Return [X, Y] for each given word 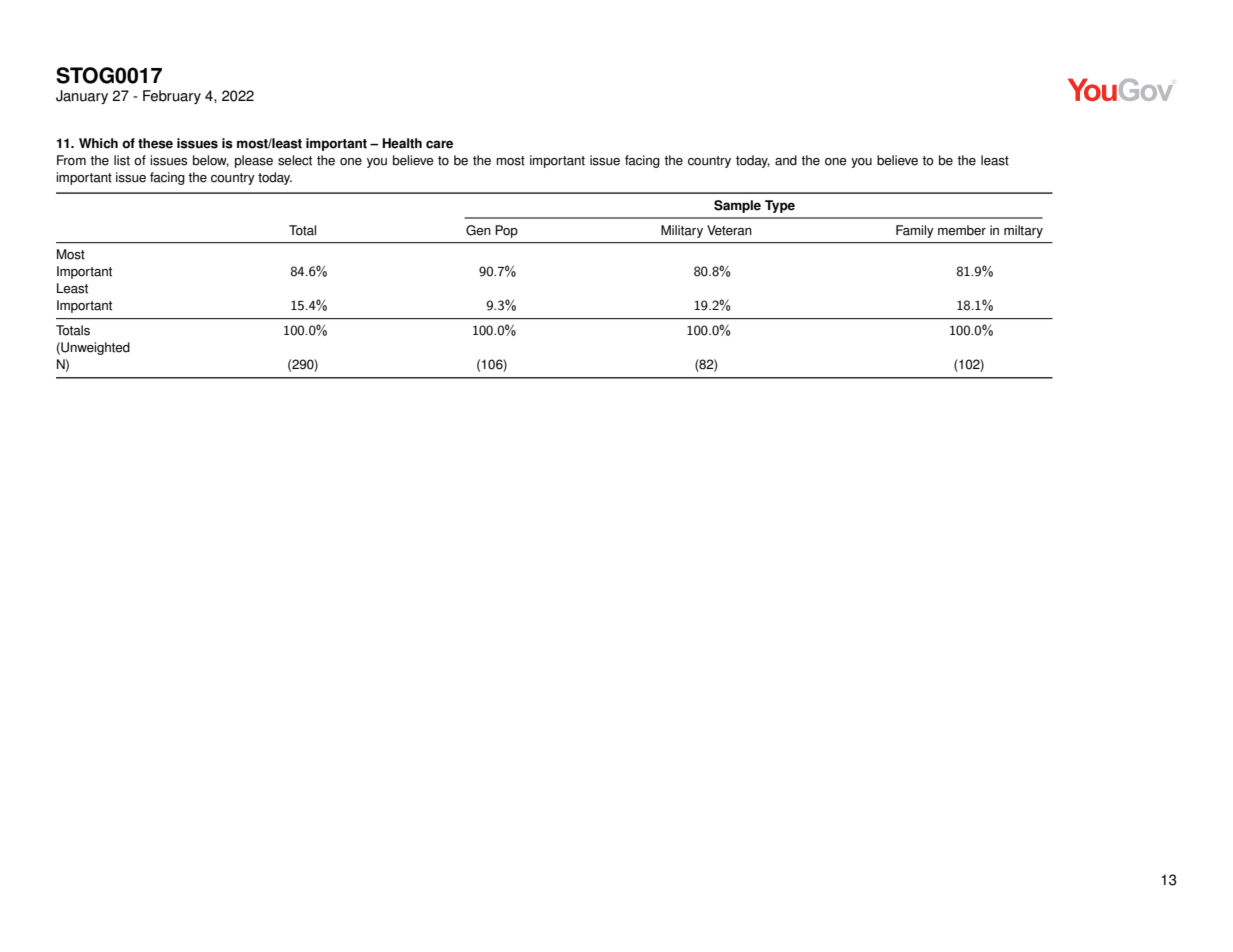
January [82, 97]
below [211, 161]
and [786, 160]
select [295, 160]
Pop [506, 231]
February [172, 97]
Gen [478, 230]
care [439, 144]
